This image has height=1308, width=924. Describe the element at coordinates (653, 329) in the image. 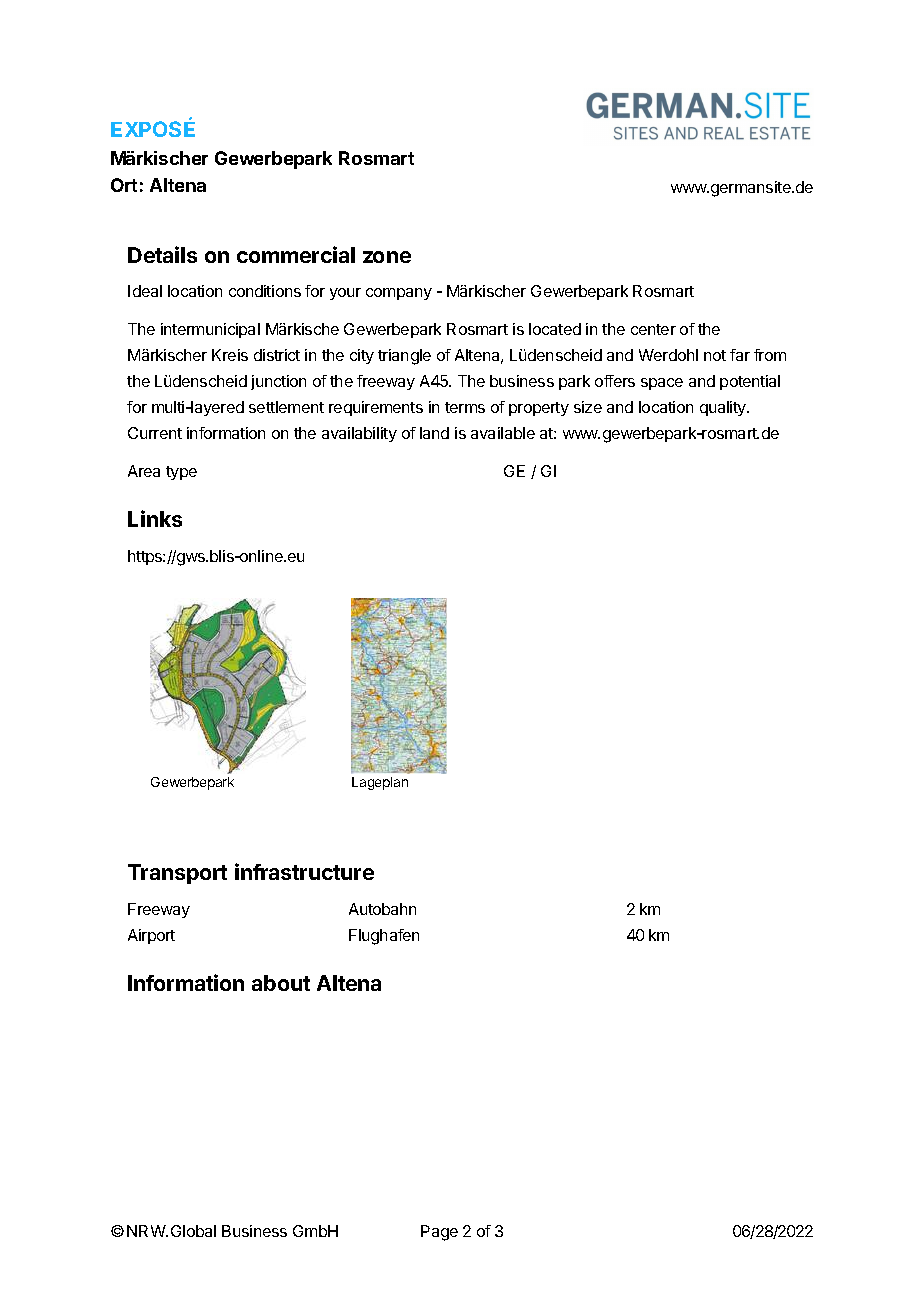

I see `center` at that location.
